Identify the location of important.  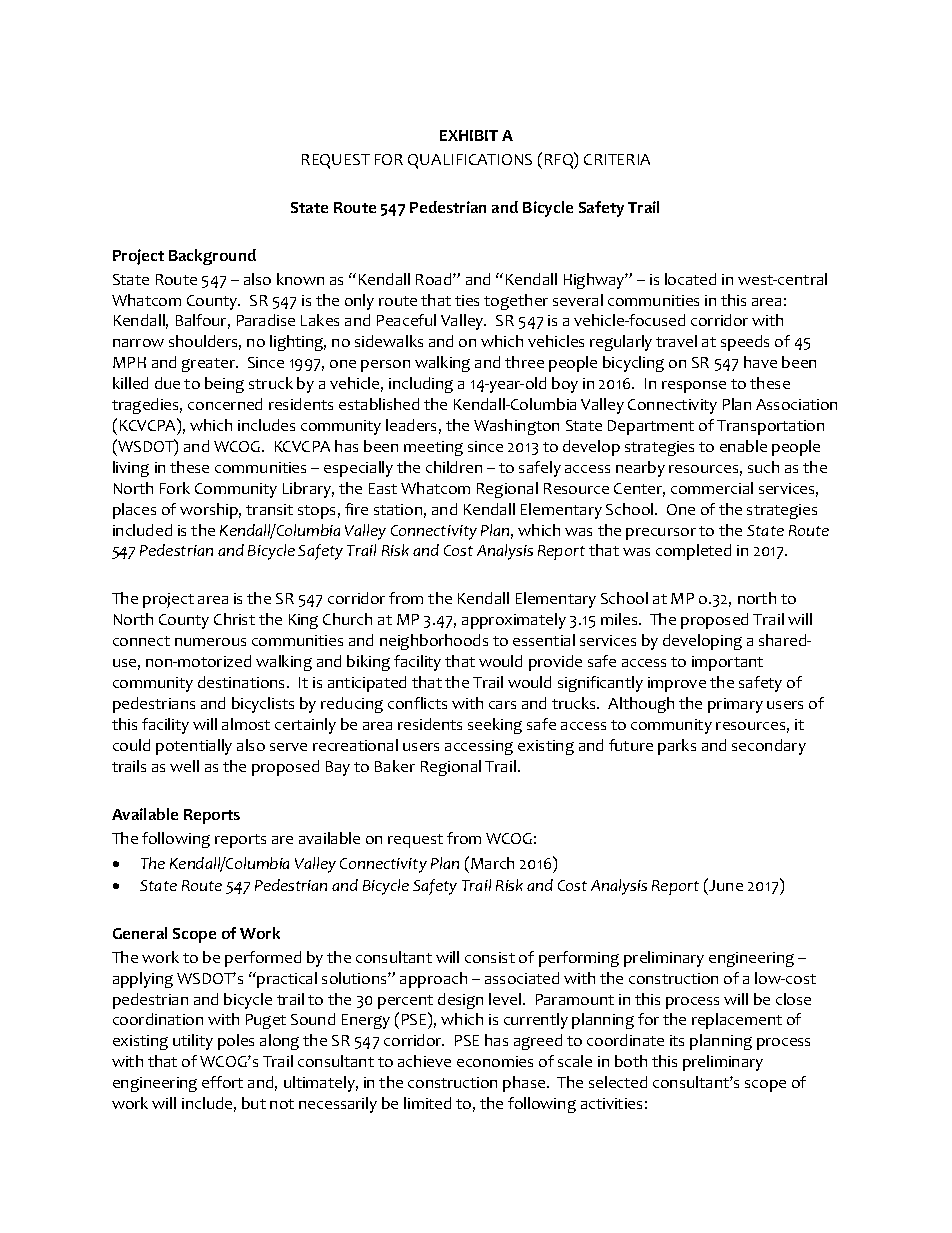
(727, 663).
